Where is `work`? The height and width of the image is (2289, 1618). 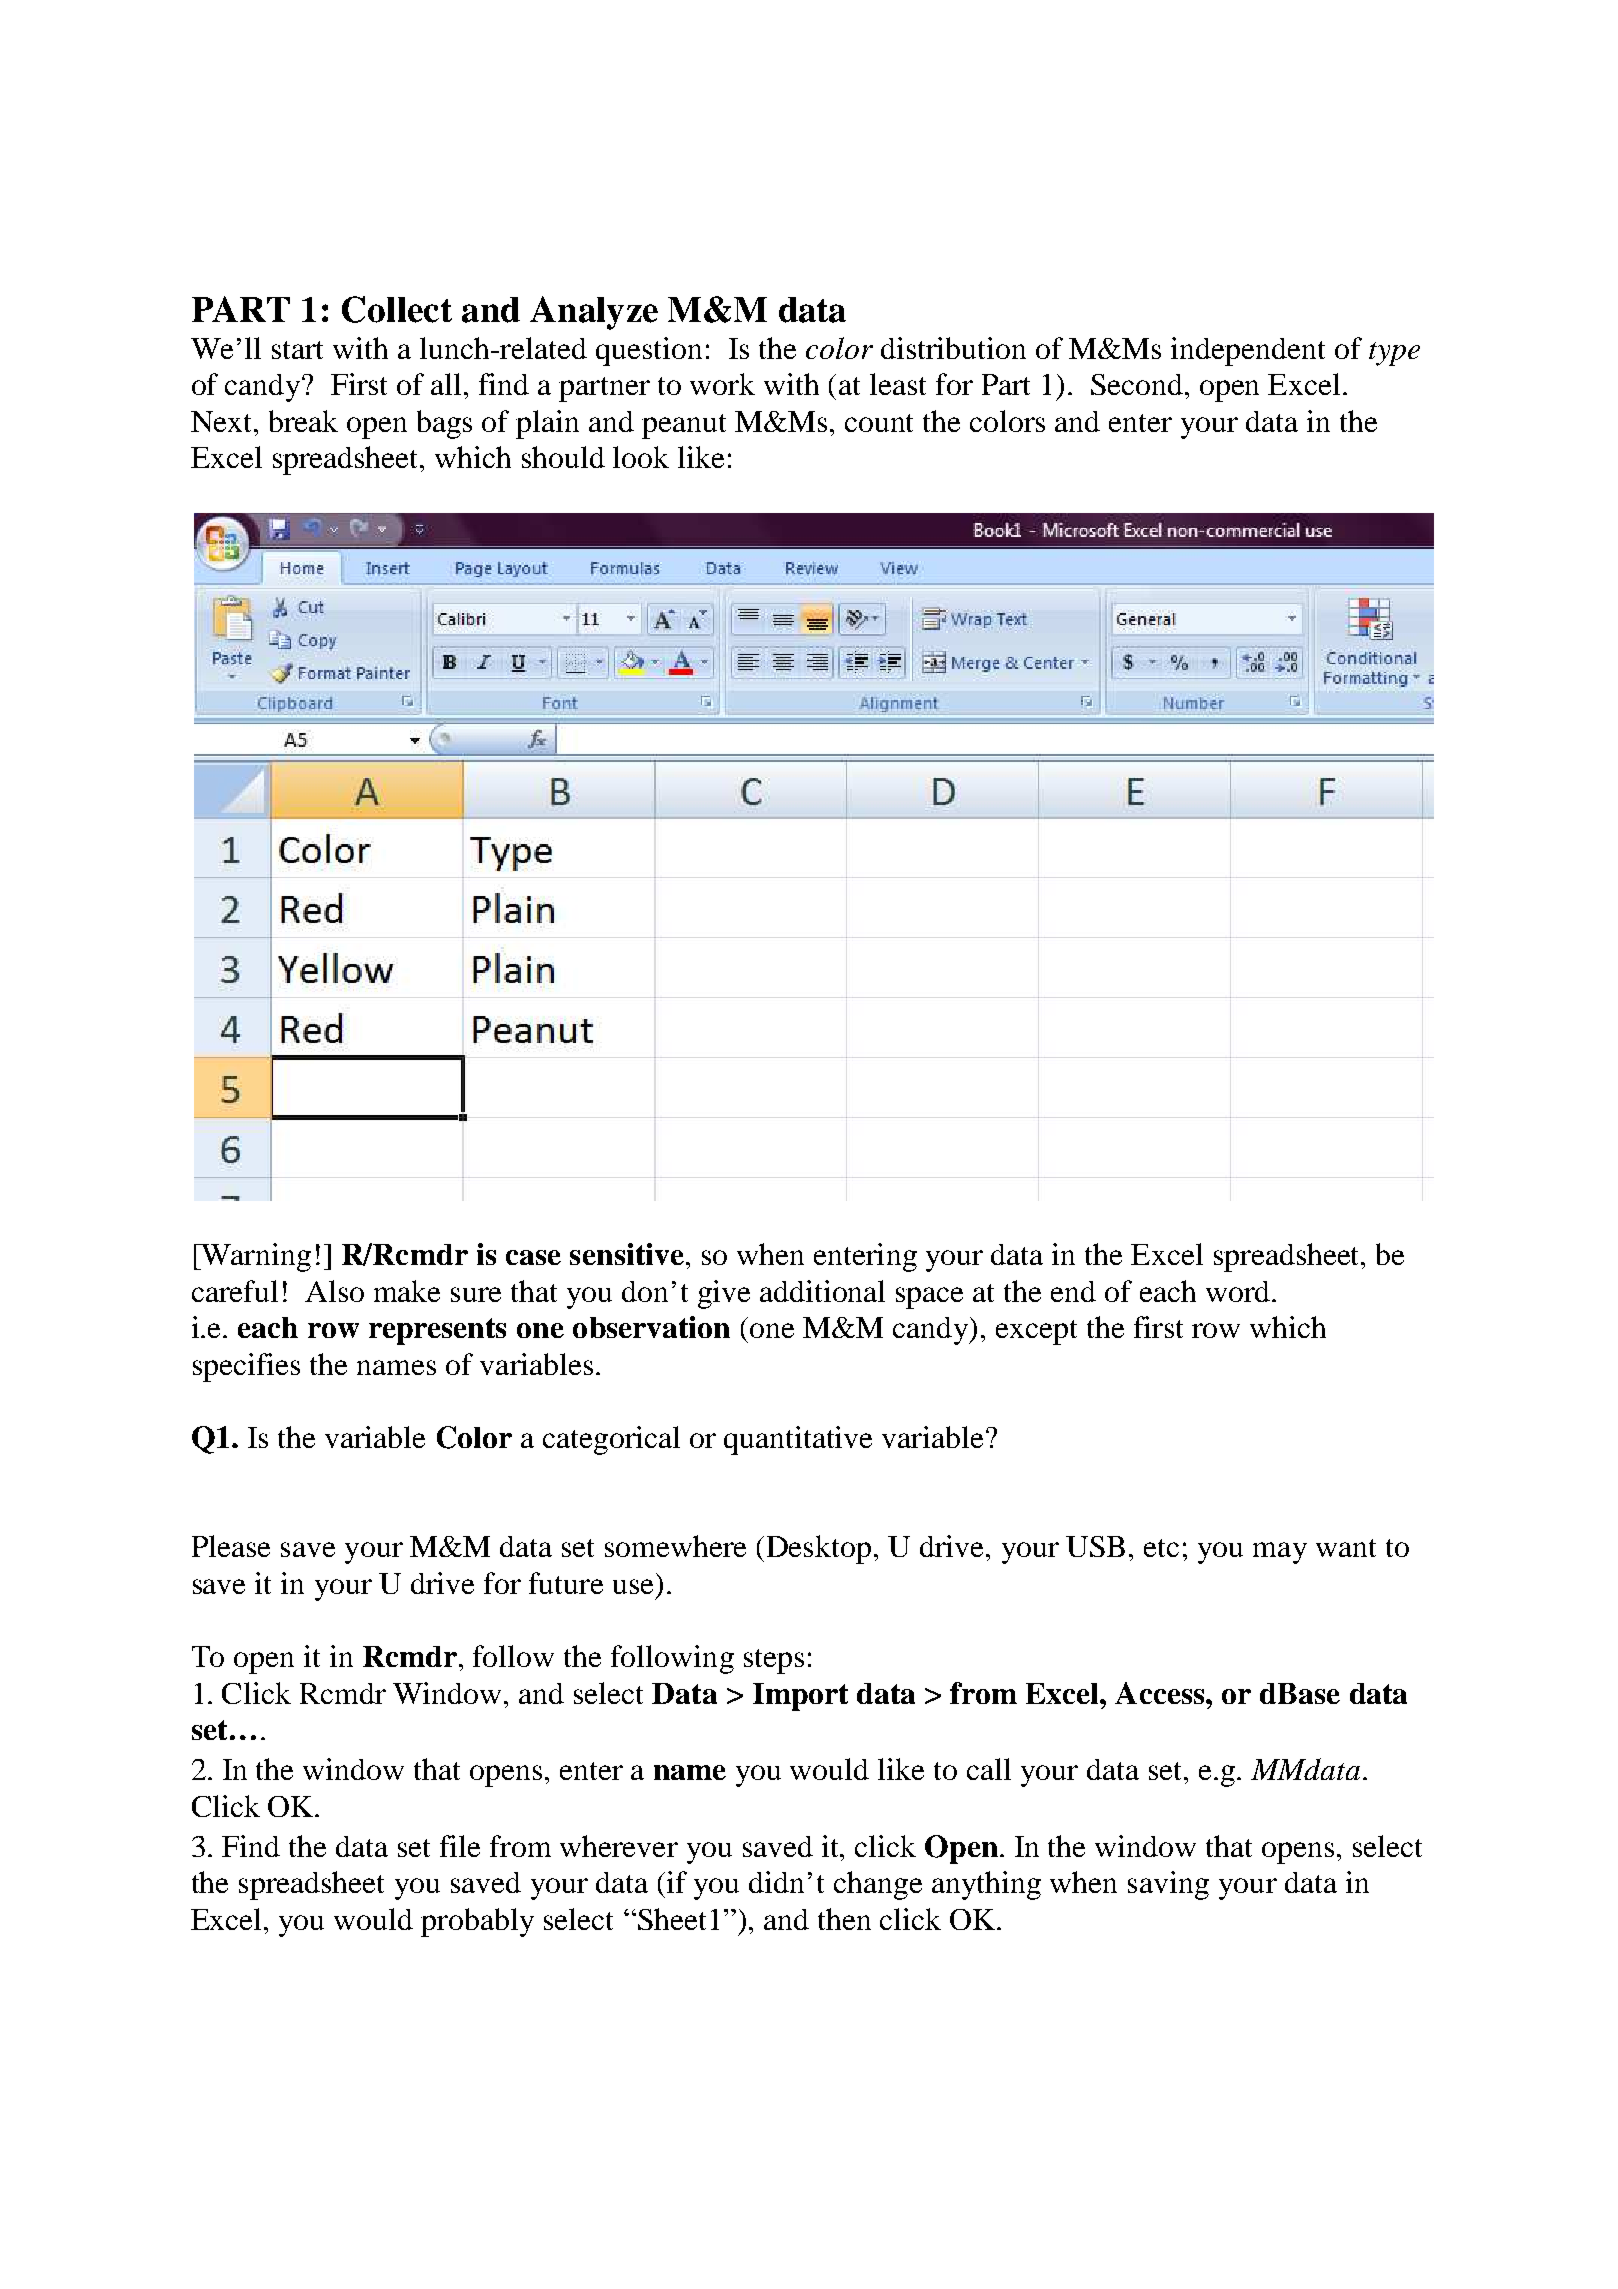
work is located at coordinates (722, 384).
